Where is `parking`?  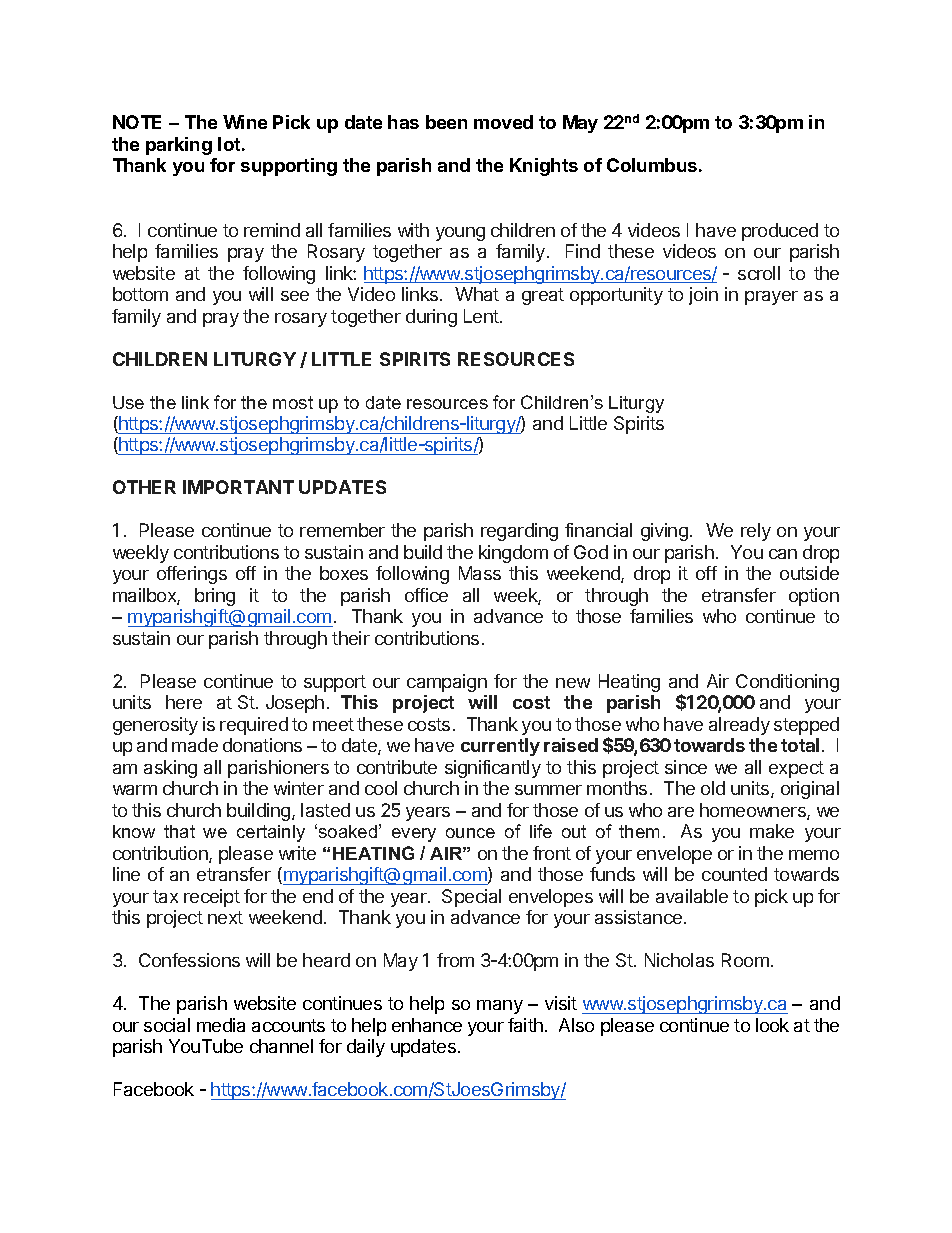 parking is located at coordinates (179, 146).
